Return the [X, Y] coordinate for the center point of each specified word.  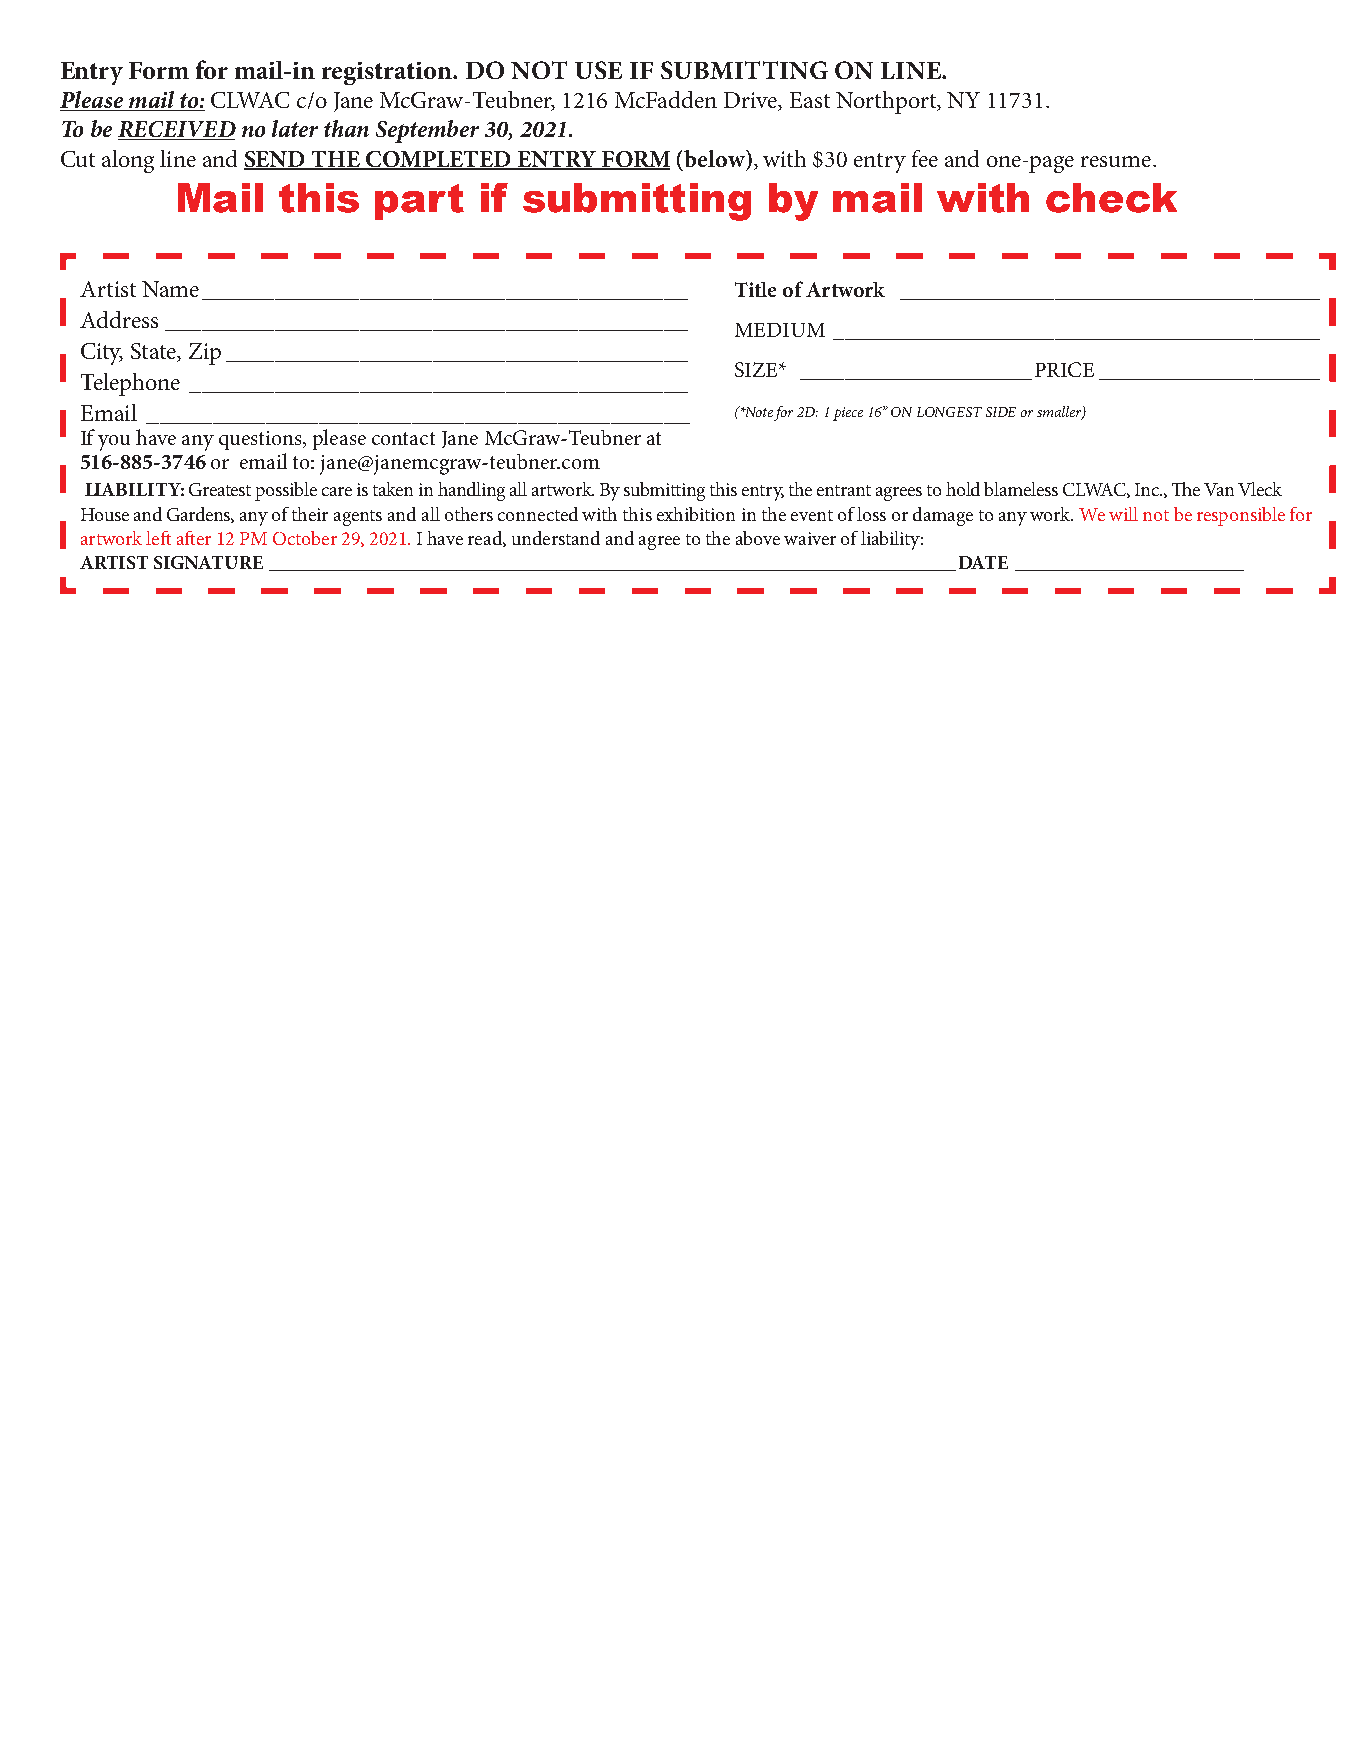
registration [388, 73]
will [1123, 514]
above [758, 538]
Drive [752, 101]
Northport [887, 102]
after [194, 538]
